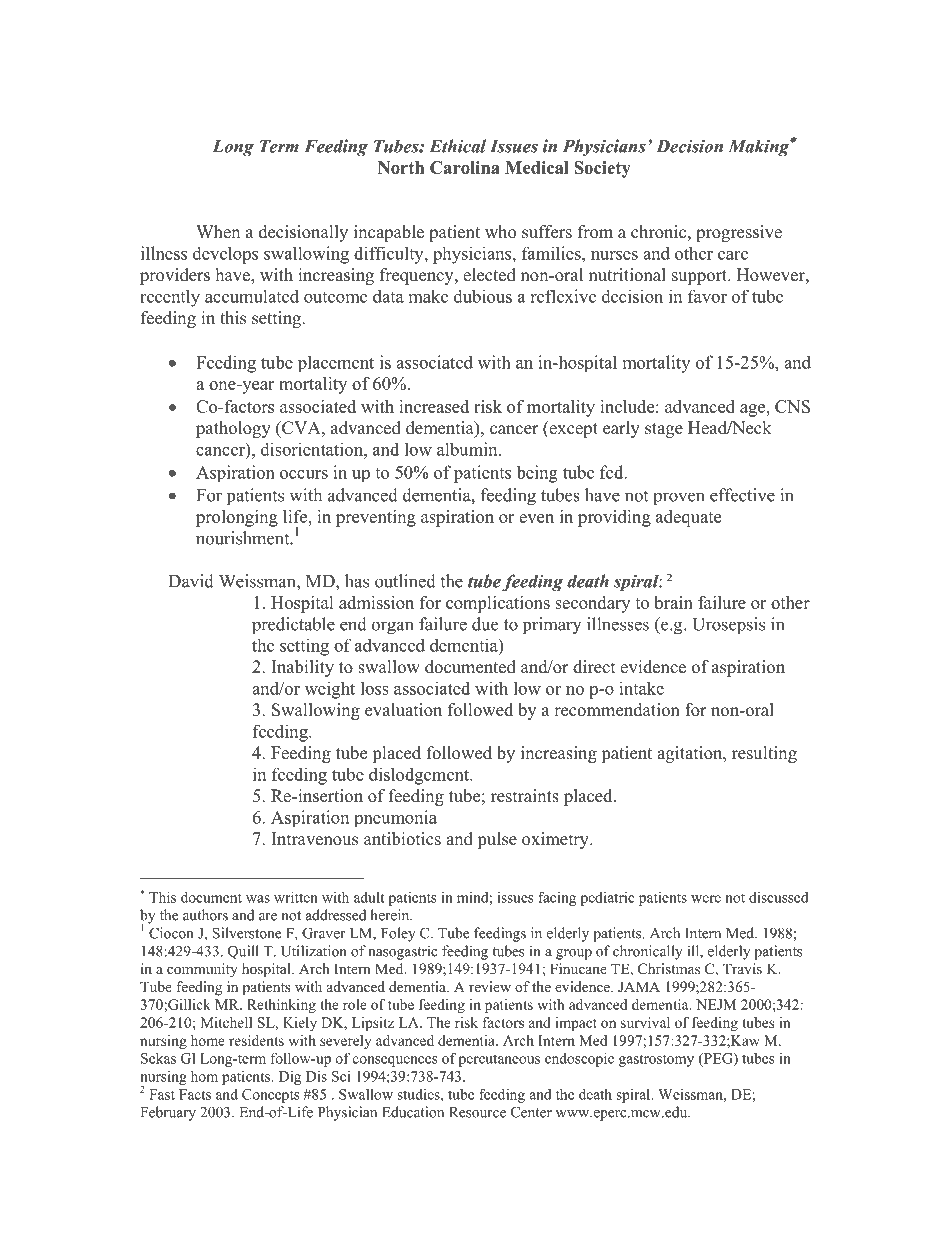  I want to click on When, so click(218, 232).
